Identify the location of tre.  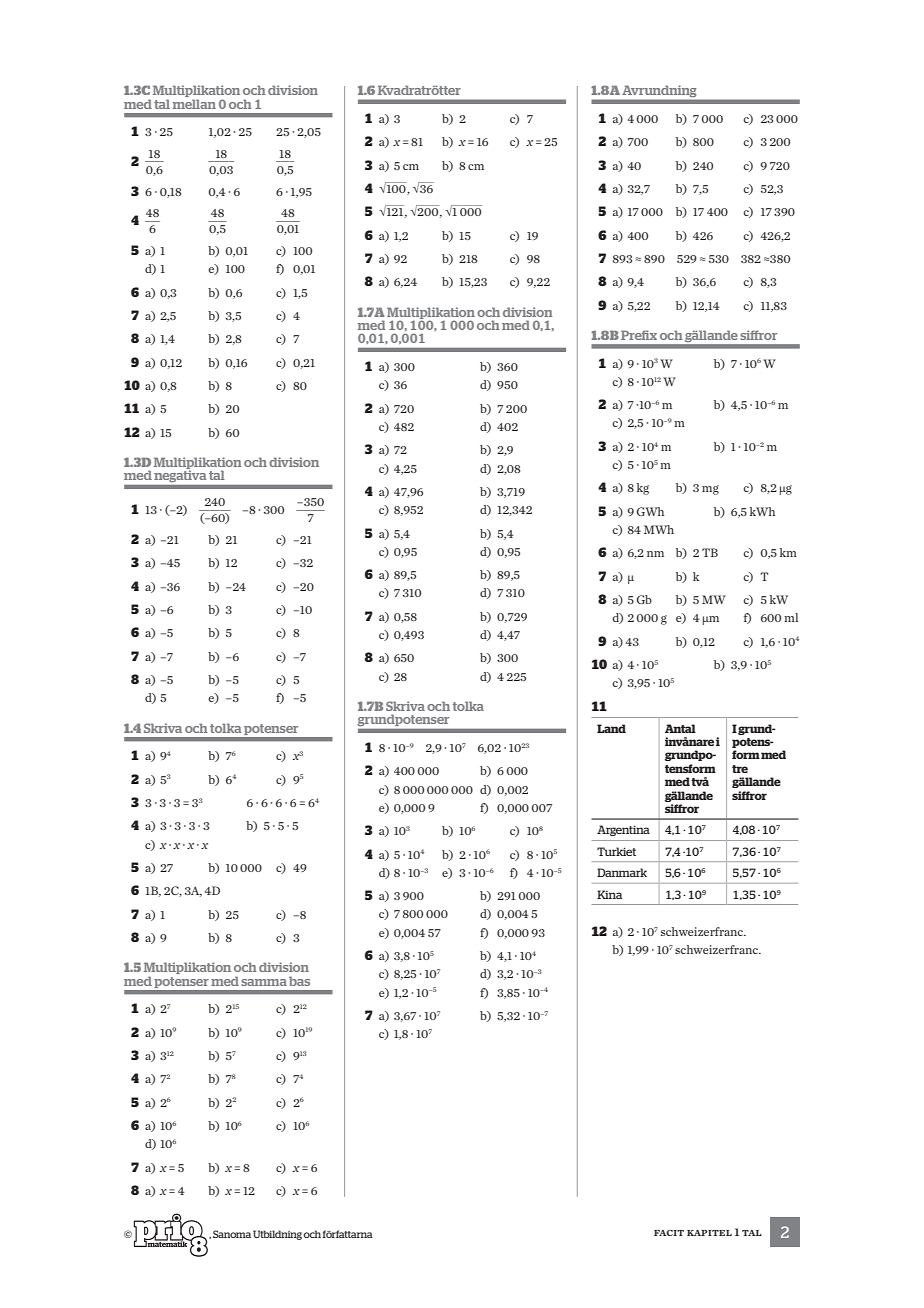
(740, 769).
